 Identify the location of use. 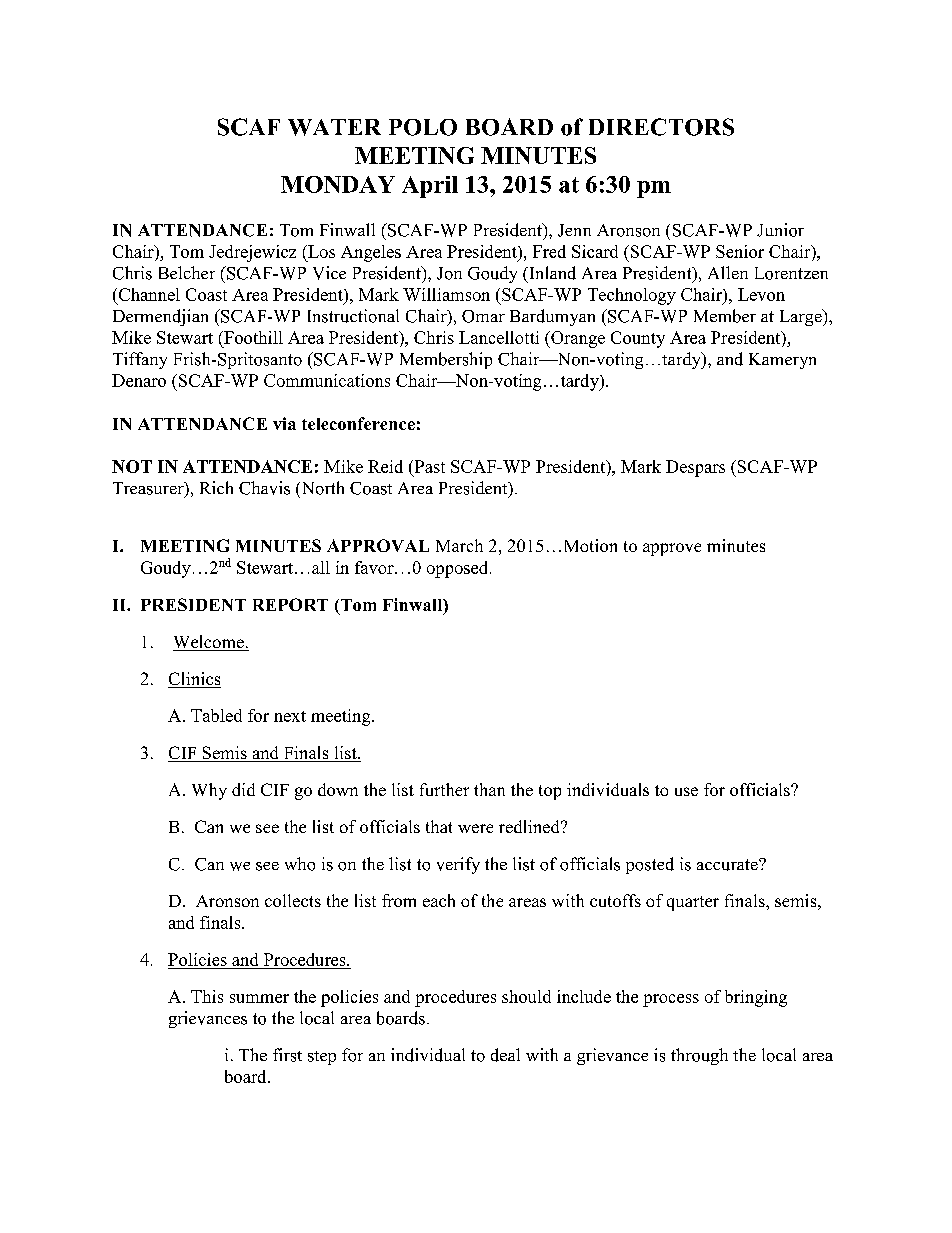
(686, 791).
